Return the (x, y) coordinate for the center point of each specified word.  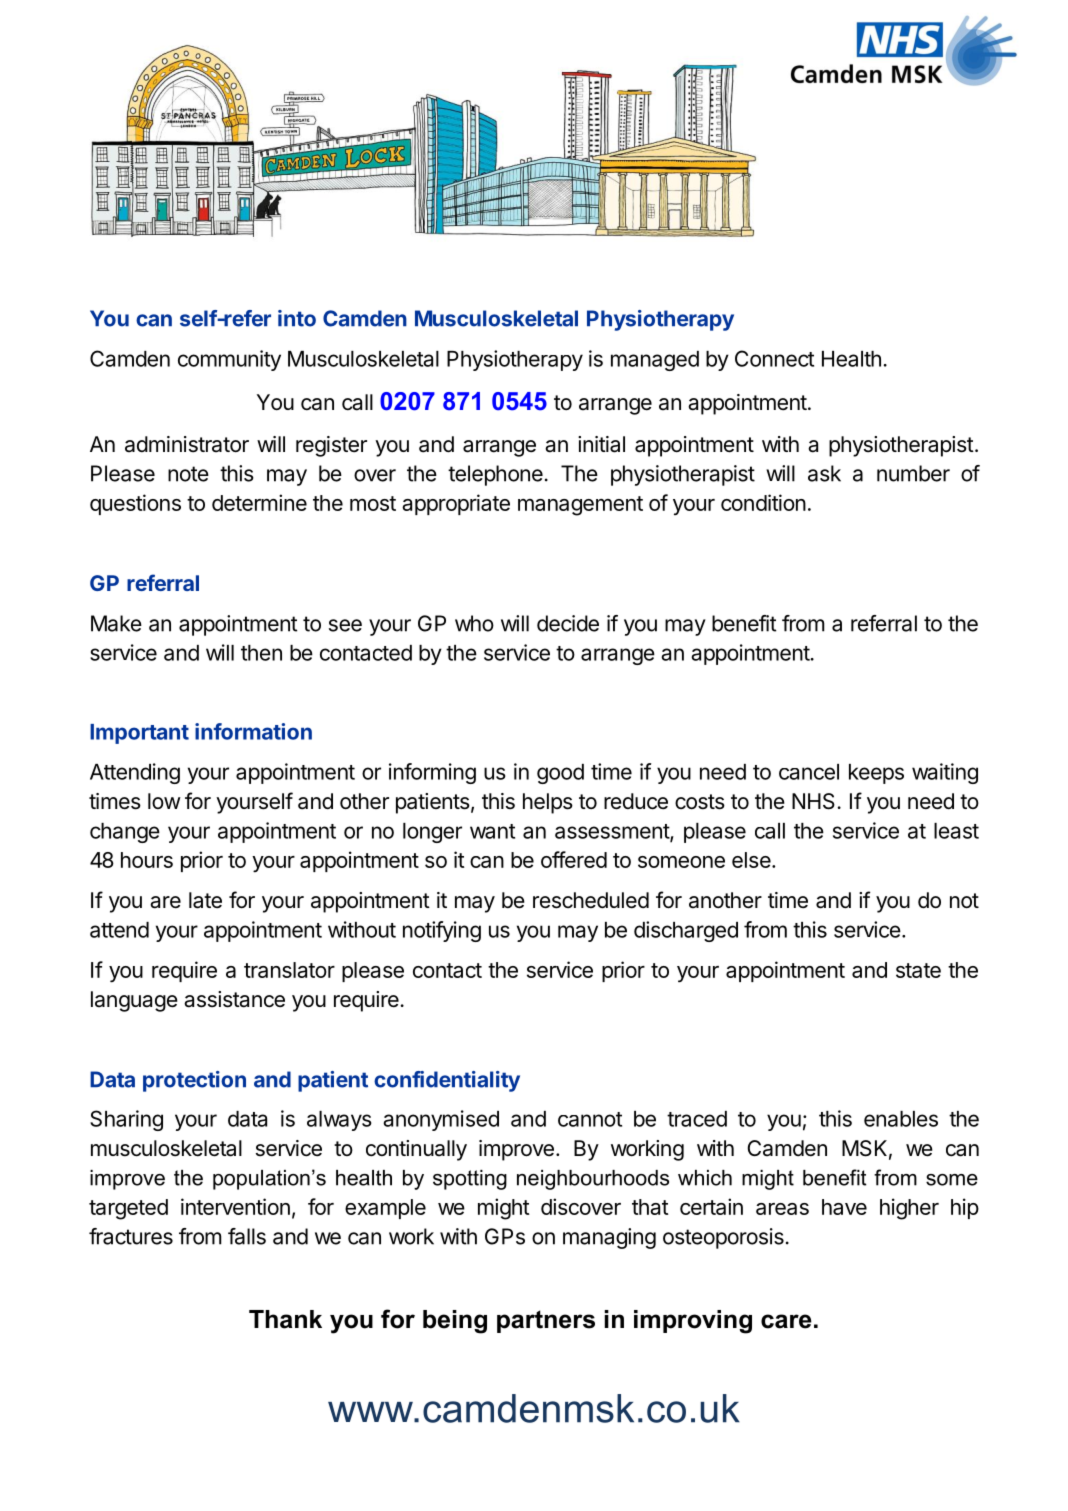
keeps (876, 774)
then (261, 653)
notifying (442, 931)
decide (568, 623)
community (229, 360)
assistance (234, 999)
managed (655, 361)
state (918, 970)
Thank (285, 1319)
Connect (774, 358)
